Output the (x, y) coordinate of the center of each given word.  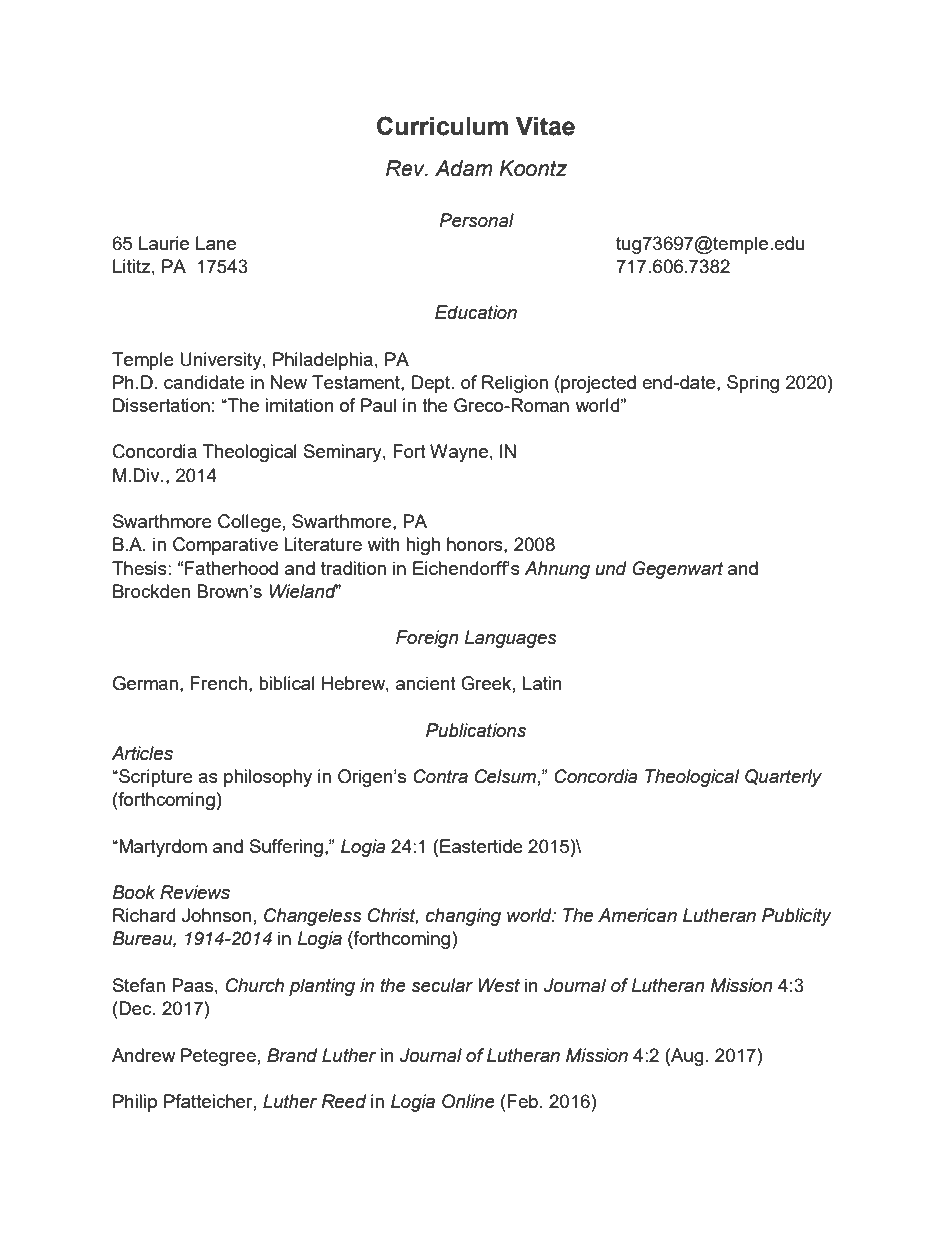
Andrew (144, 1055)
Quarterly (783, 778)
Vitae (545, 126)
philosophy (268, 778)
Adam (464, 168)
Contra (440, 776)
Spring (753, 384)
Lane (216, 243)
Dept (432, 384)
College (249, 523)
